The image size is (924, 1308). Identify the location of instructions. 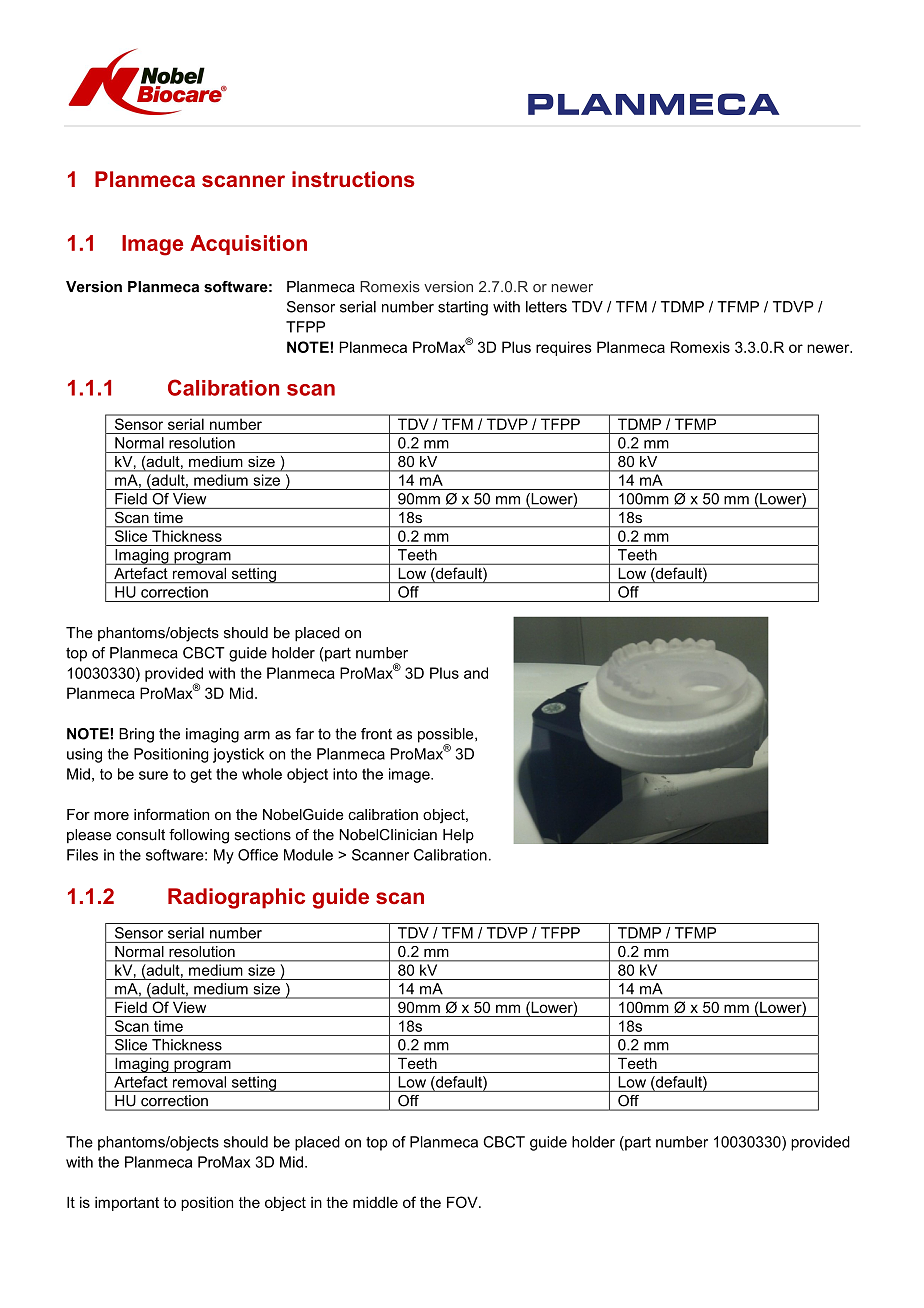
(353, 179).
